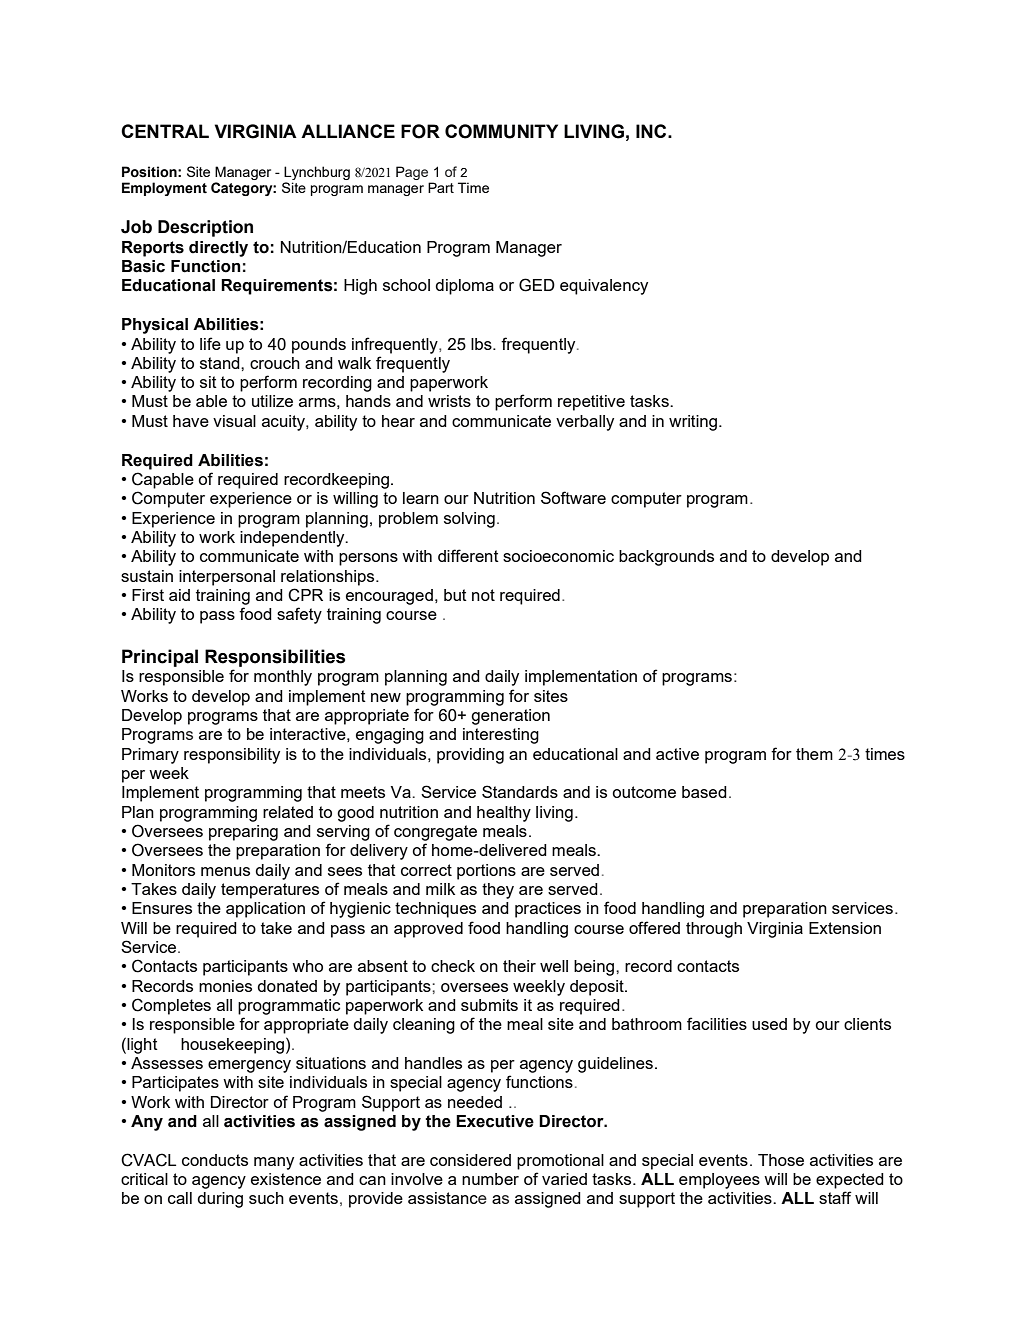  What do you see at coordinates (604, 287) in the screenshot?
I see `equivalency` at bounding box center [604, 287].
